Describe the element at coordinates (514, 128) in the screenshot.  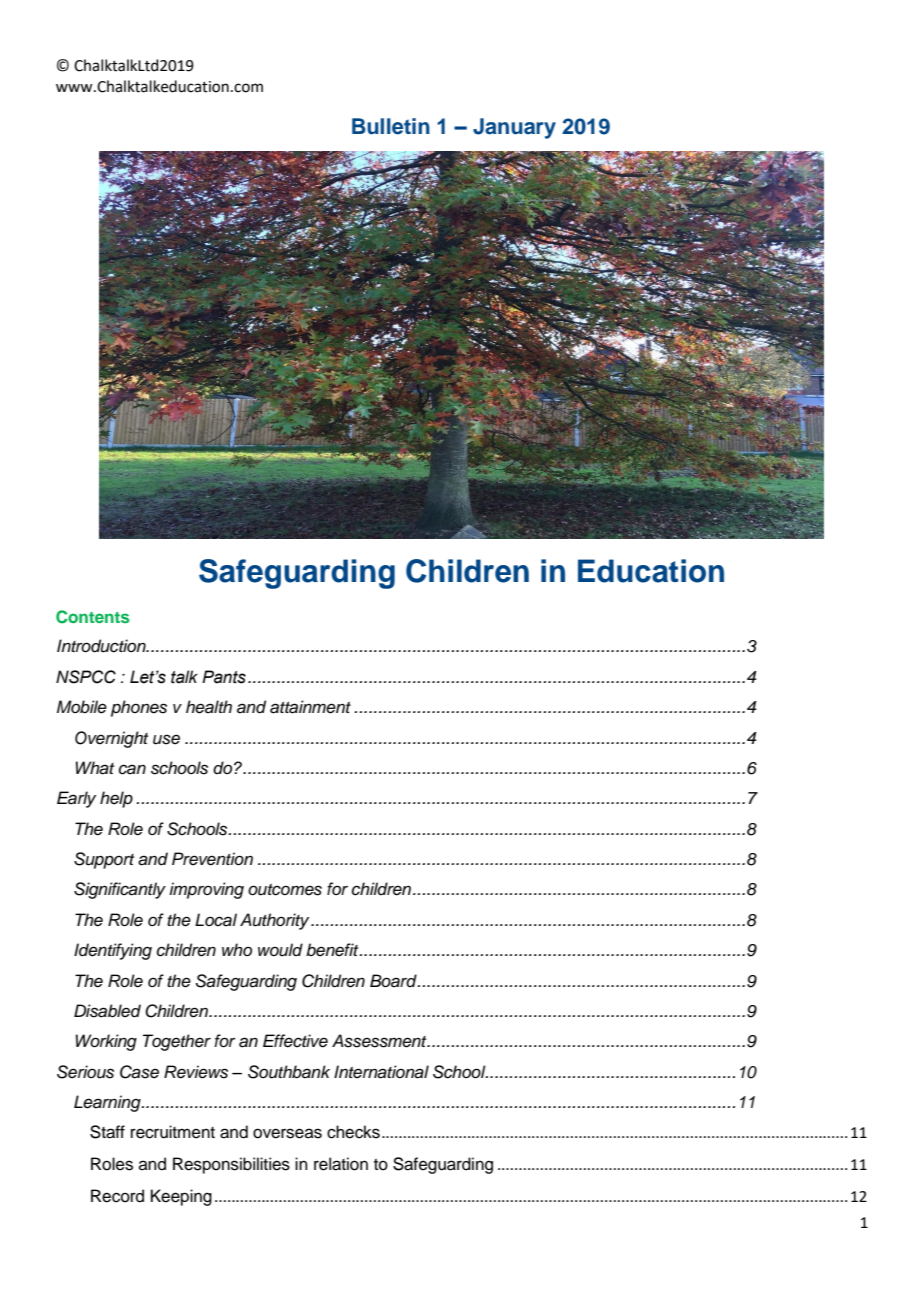
I see `January` at that location.
